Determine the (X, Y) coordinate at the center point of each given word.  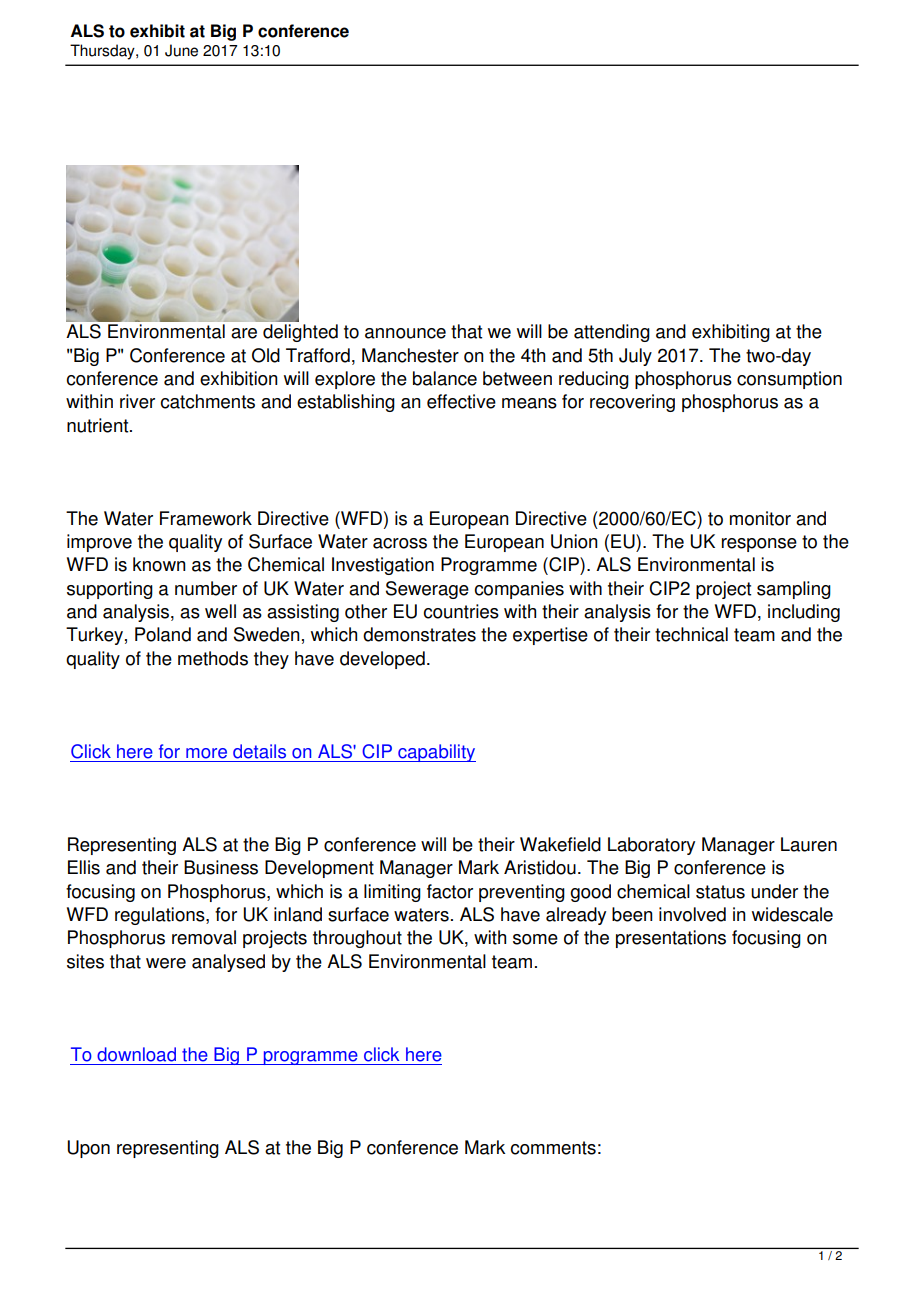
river (137, 401)
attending (612, 333)
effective (461, 401)
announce (405, 333)
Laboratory (651, 846)
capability (436, 753)
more (206, 753)
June (181, 50)
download (136, 1054)
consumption (789, 380)
